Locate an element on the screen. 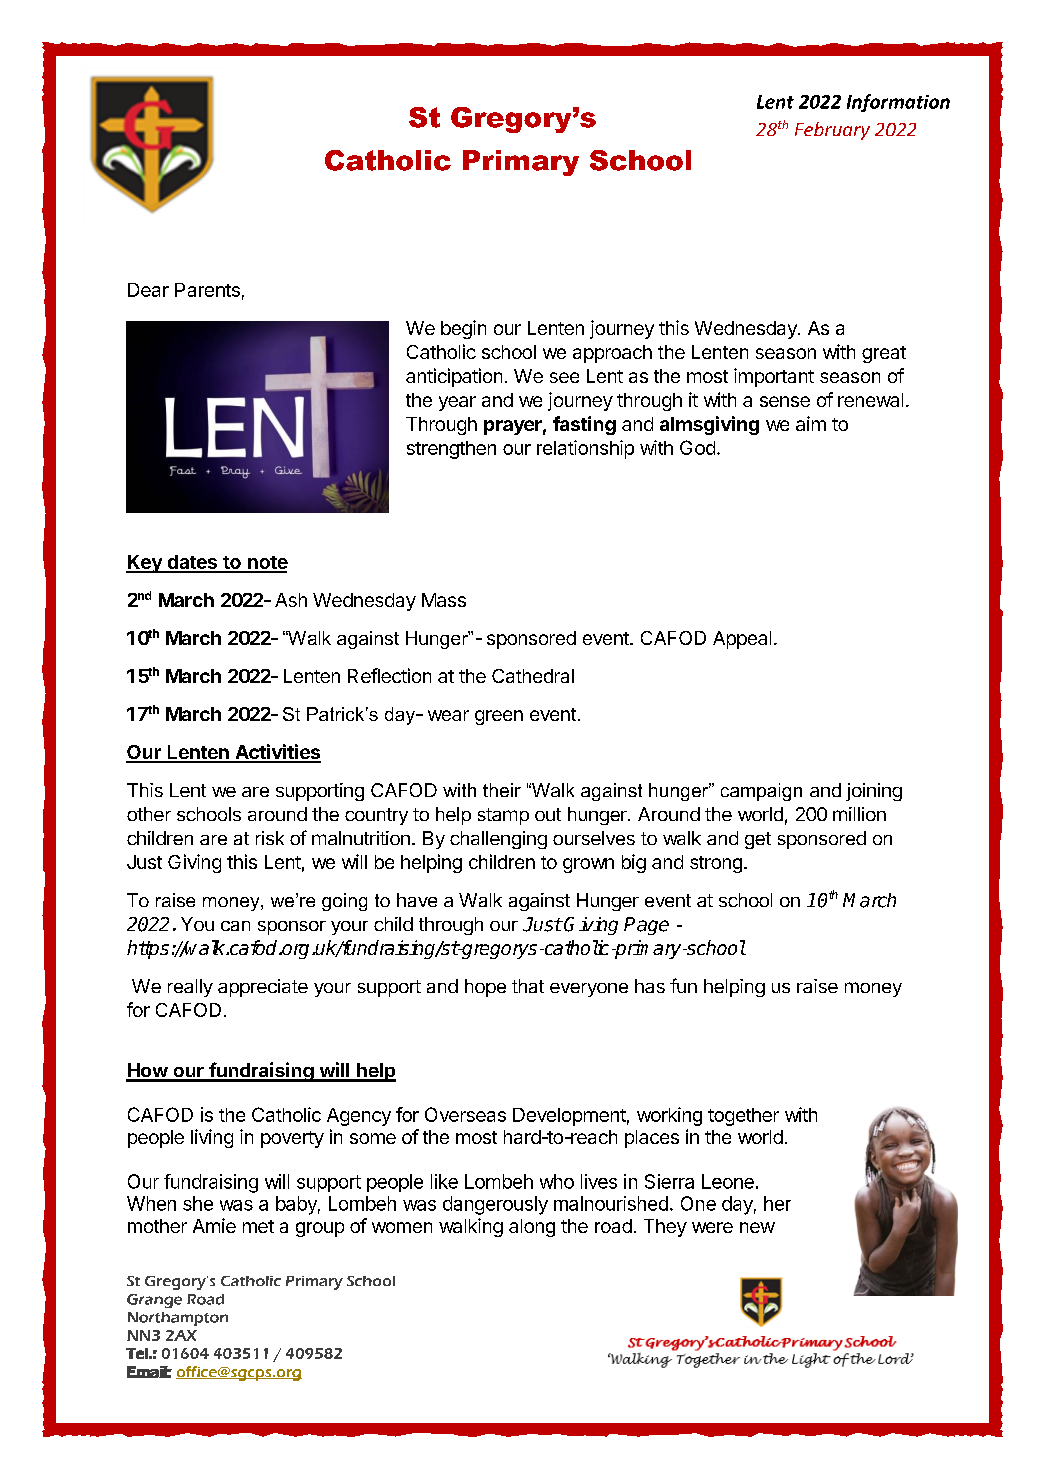  green is located at coordinates (499, 717).
